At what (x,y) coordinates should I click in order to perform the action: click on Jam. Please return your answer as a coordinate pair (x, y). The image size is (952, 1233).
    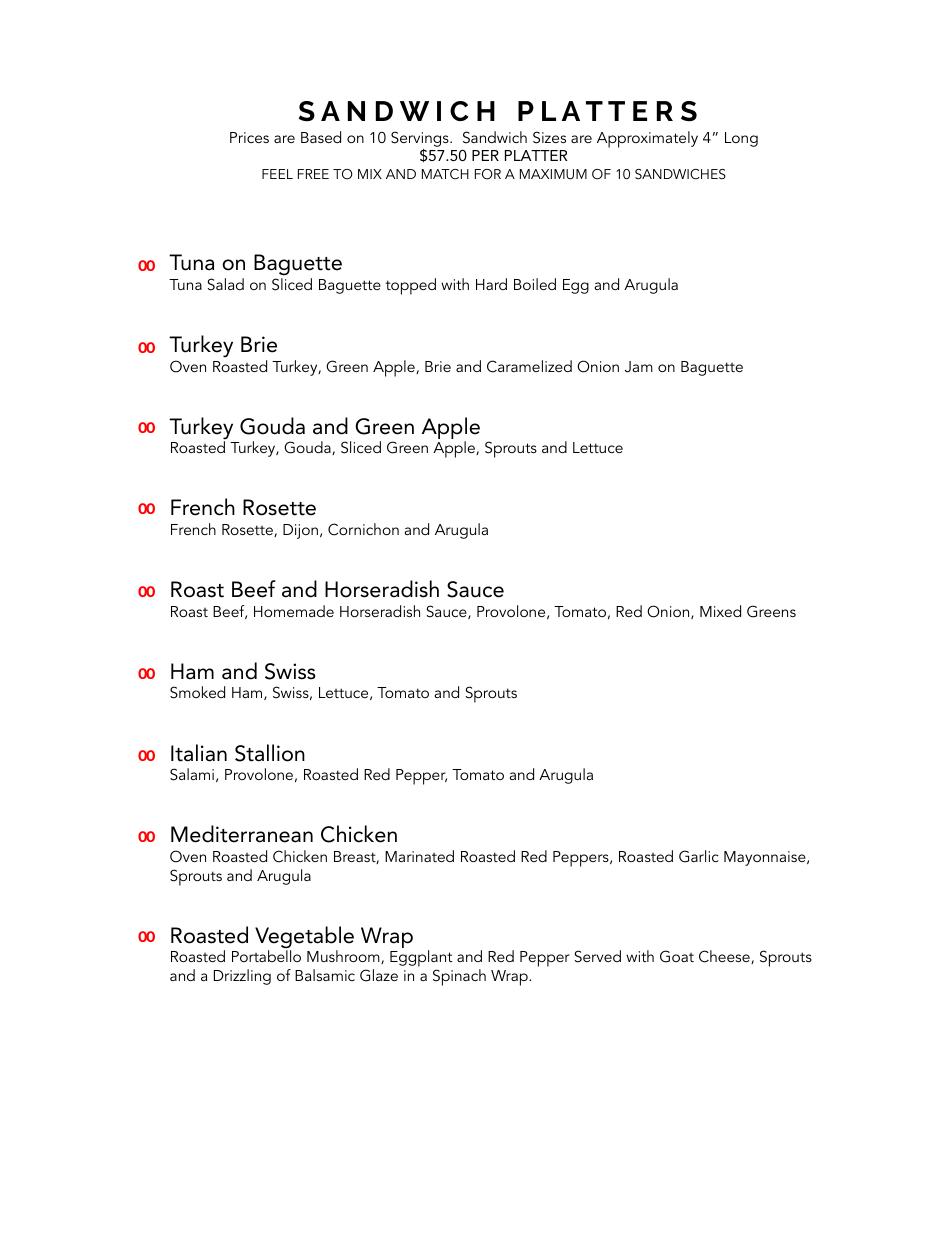
    Looking at the image, I should click on (639, 367).
